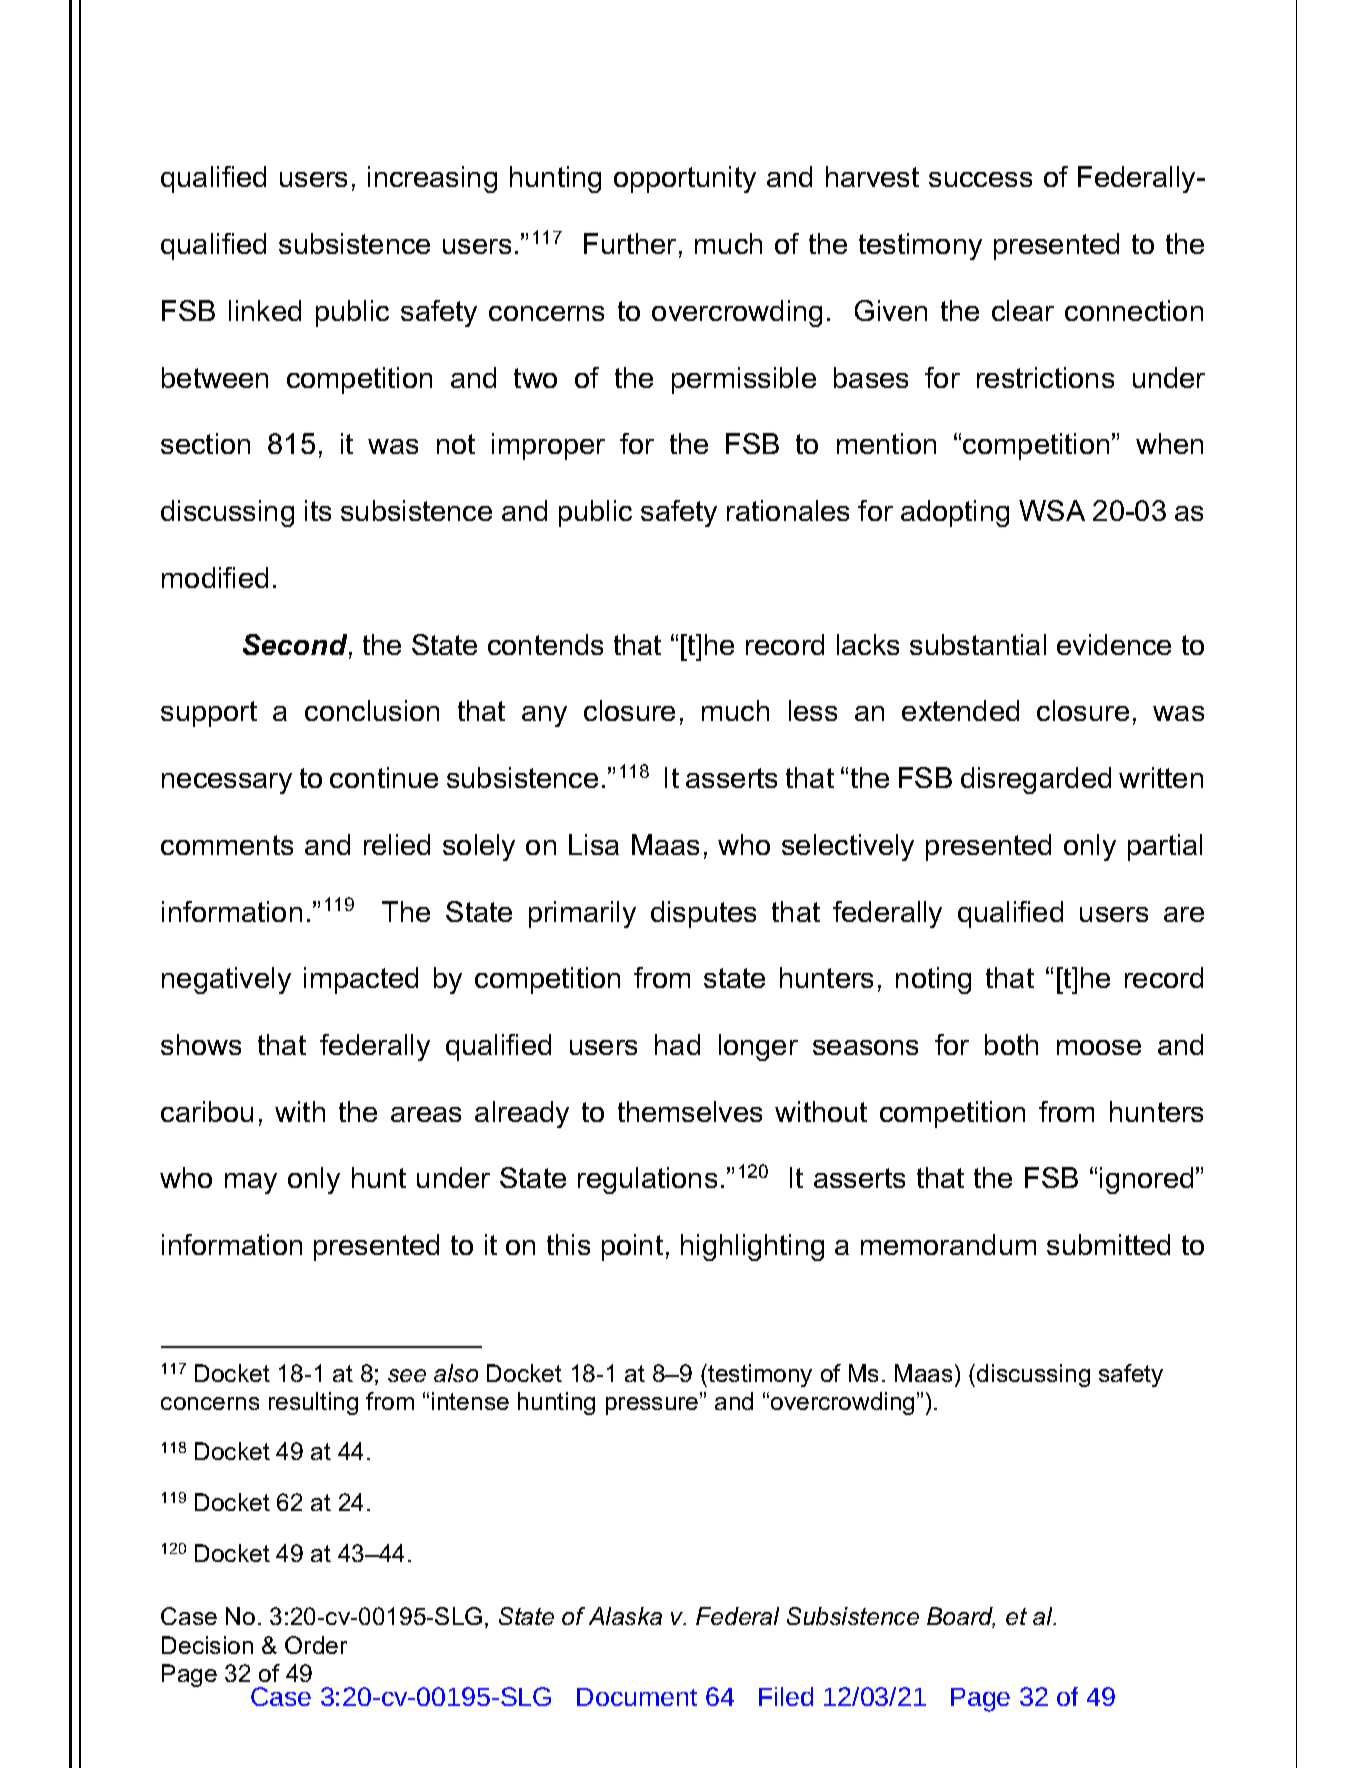  What do you see at coordinates (361, 980) in the screenshot?
I see `impacted` at bounding box center [361, 980].
